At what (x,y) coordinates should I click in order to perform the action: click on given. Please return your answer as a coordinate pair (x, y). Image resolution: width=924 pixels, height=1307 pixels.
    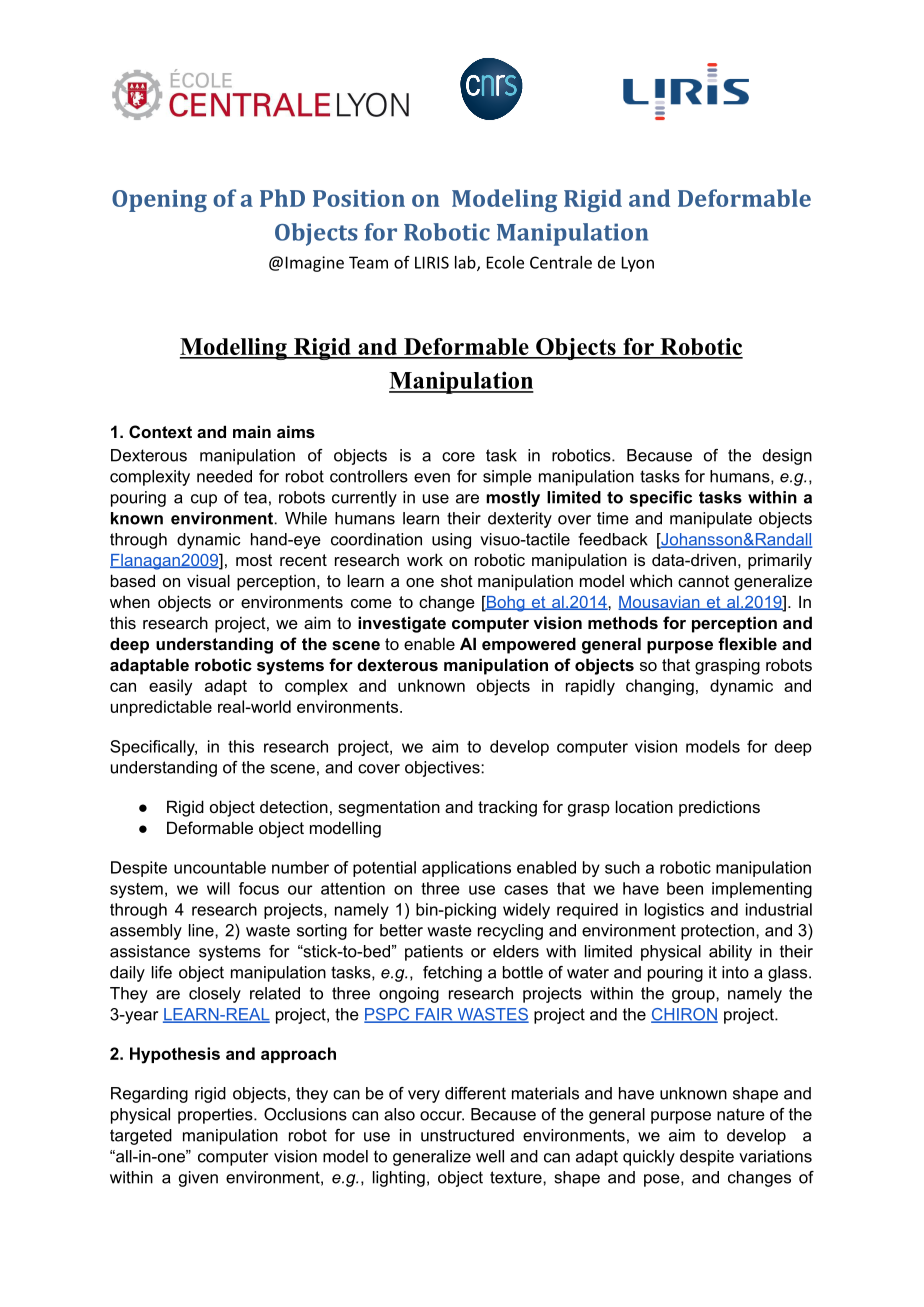
    Looking at the image, I should click on (198, 1179).
